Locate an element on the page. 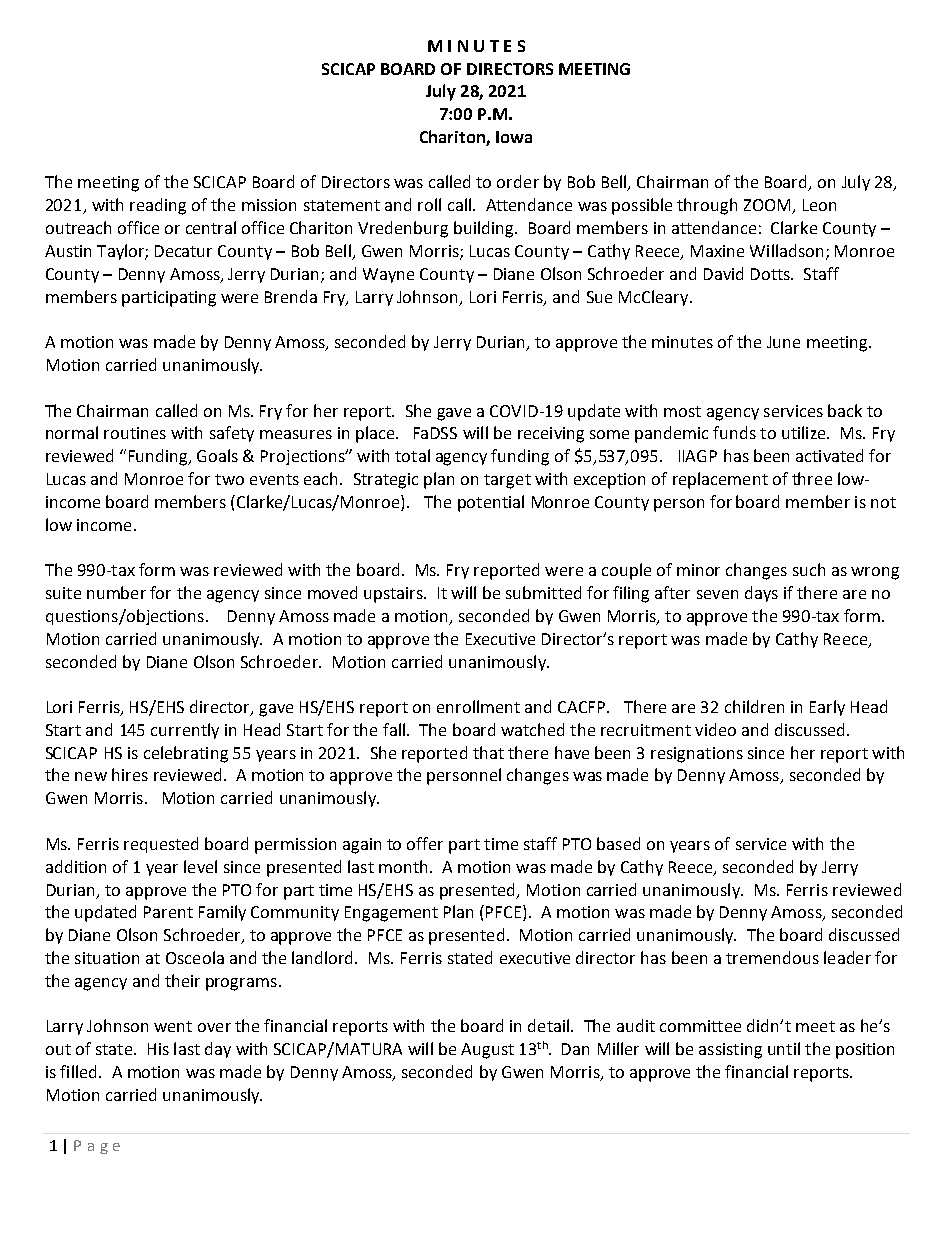 This page has height=1233, width=952. receiving is located at coordinates (551, 435).
